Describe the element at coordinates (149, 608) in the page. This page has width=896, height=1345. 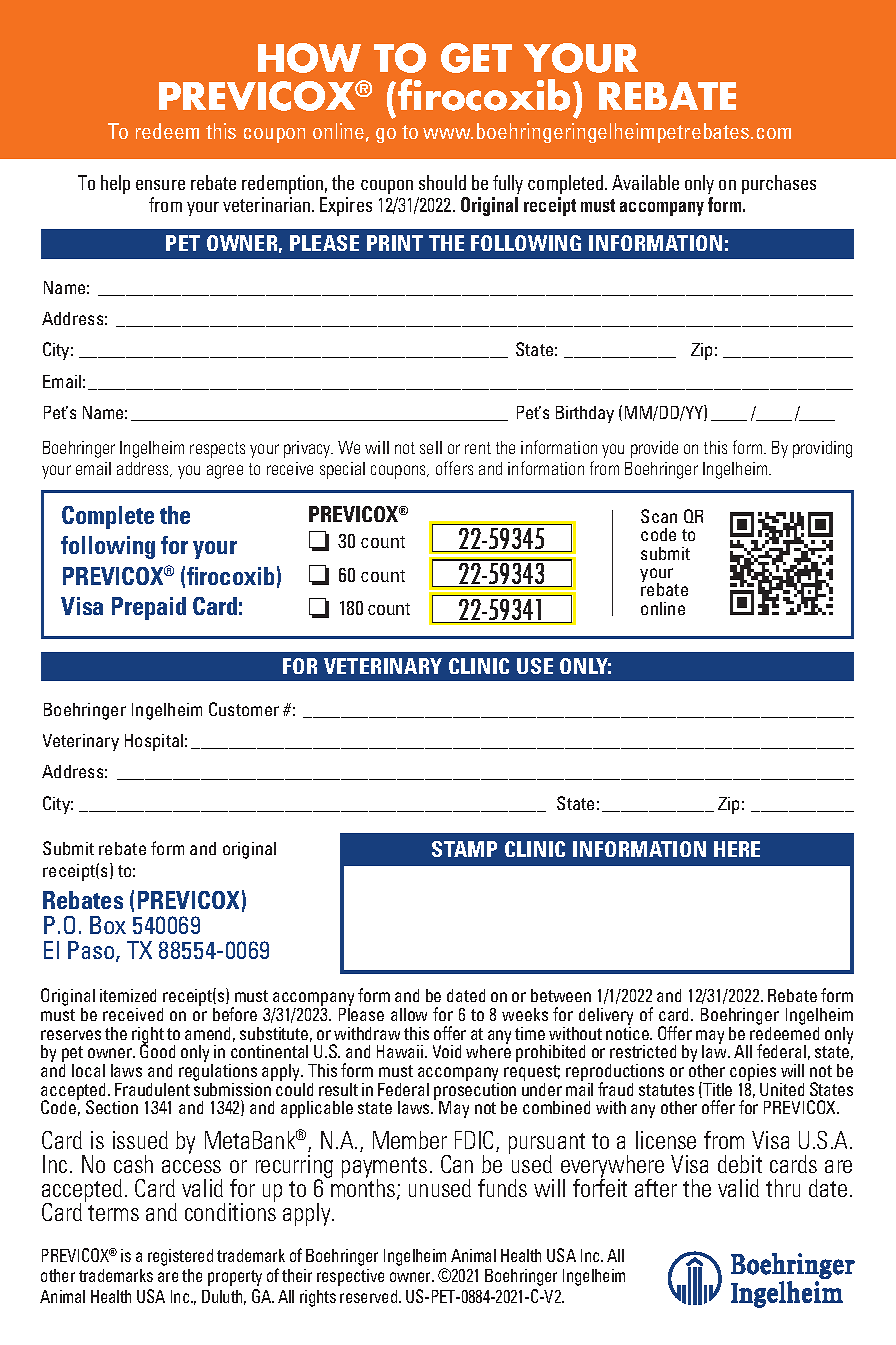
I see `Prepaid` at that location.
